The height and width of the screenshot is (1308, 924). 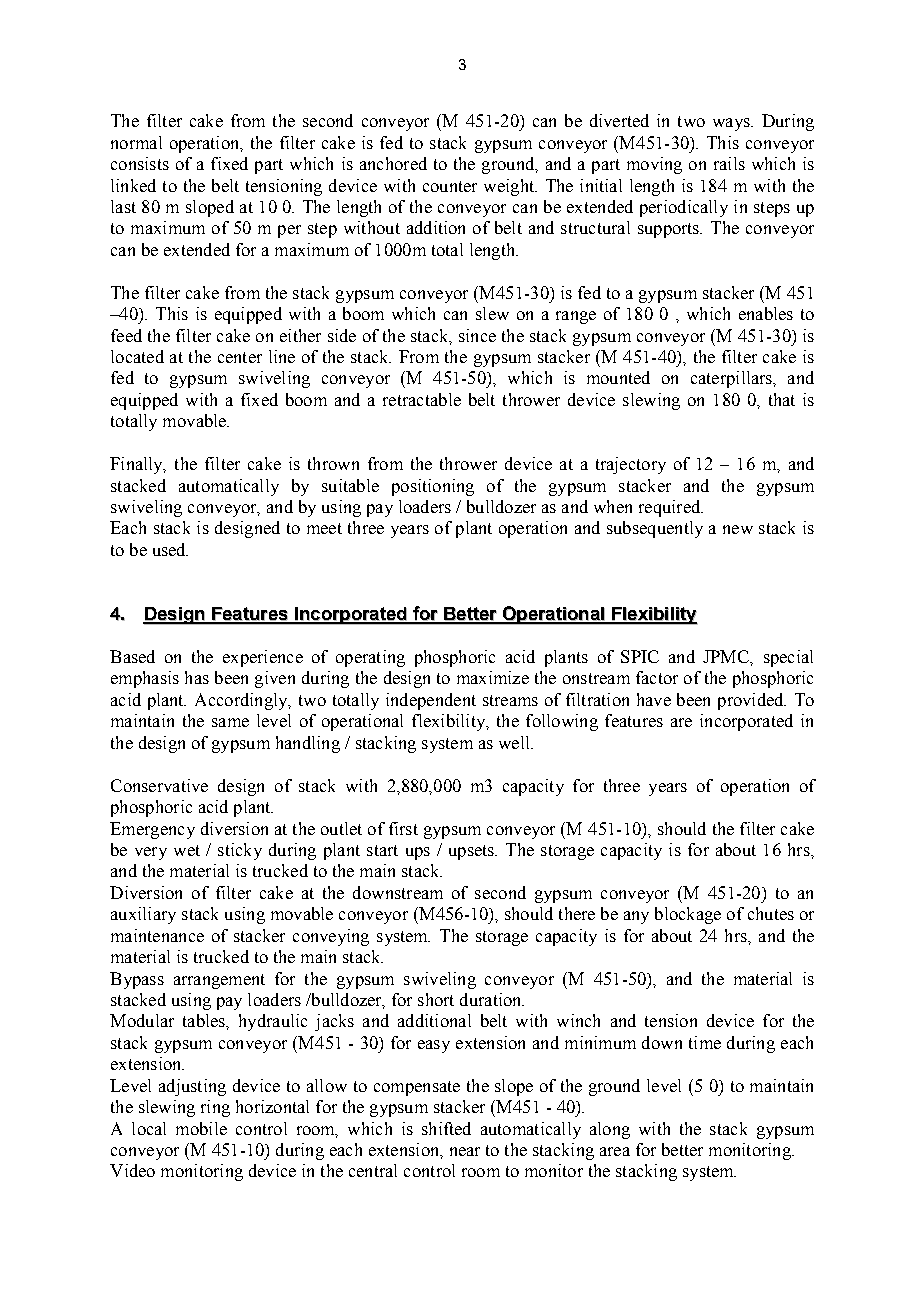 I want to click on positioning, so click(x=433, y=487).
